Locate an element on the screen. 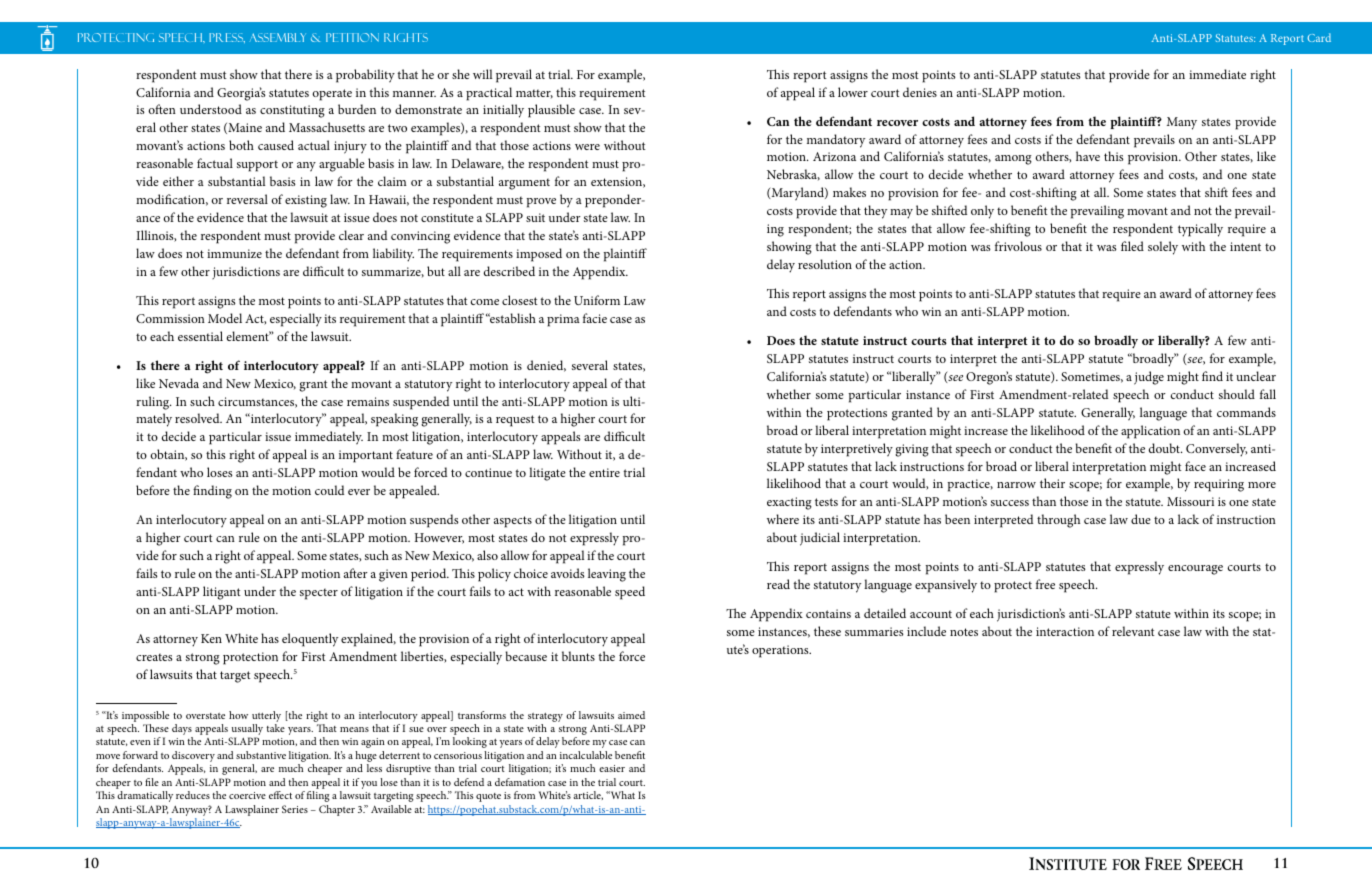 Image resolution: width=1372 pixels, height=887 pixels. coercive is located at coordinates (247, 795).
